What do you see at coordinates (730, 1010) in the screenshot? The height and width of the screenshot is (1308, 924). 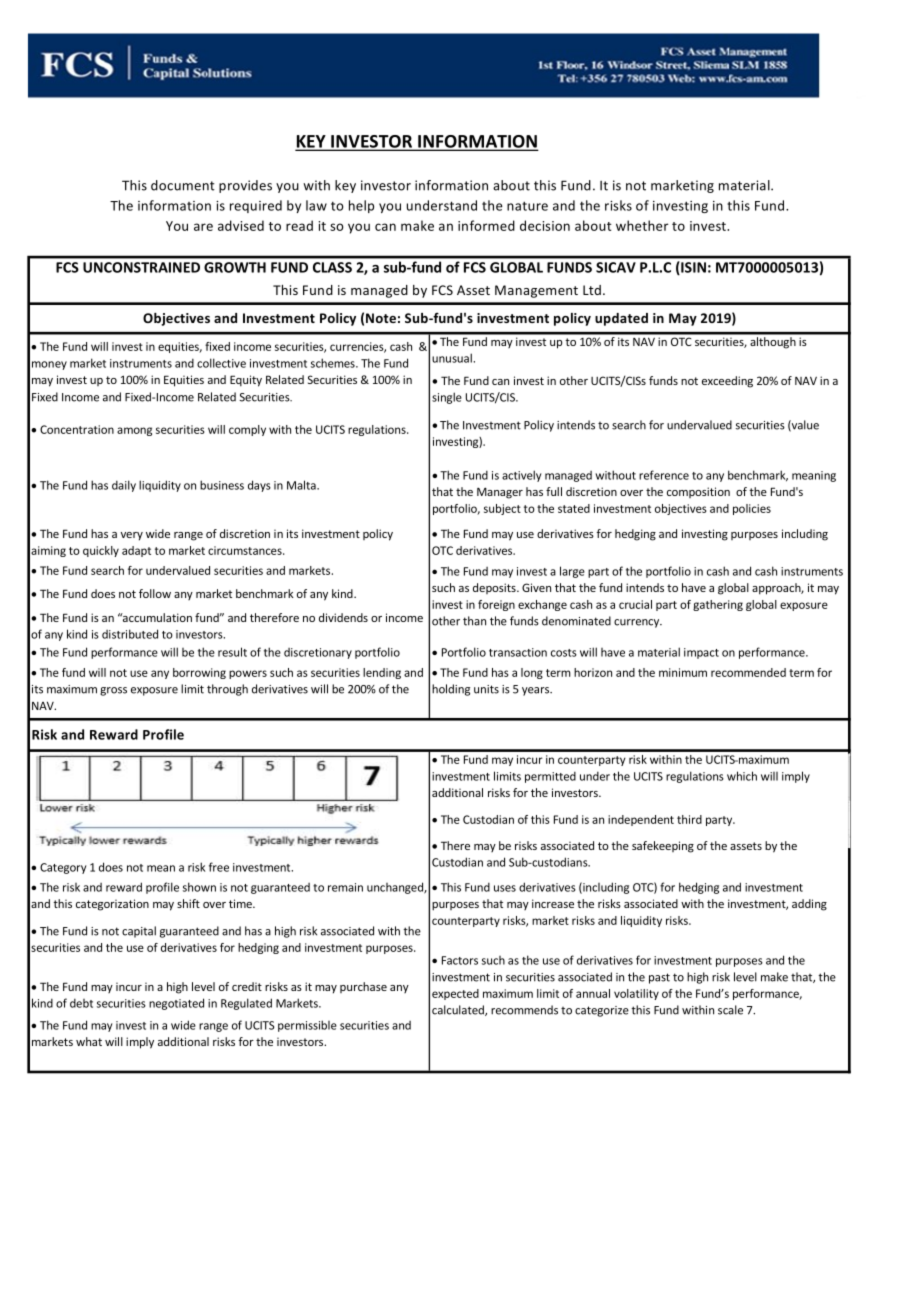 I see `scale` at bounding box center [730, 1010].
